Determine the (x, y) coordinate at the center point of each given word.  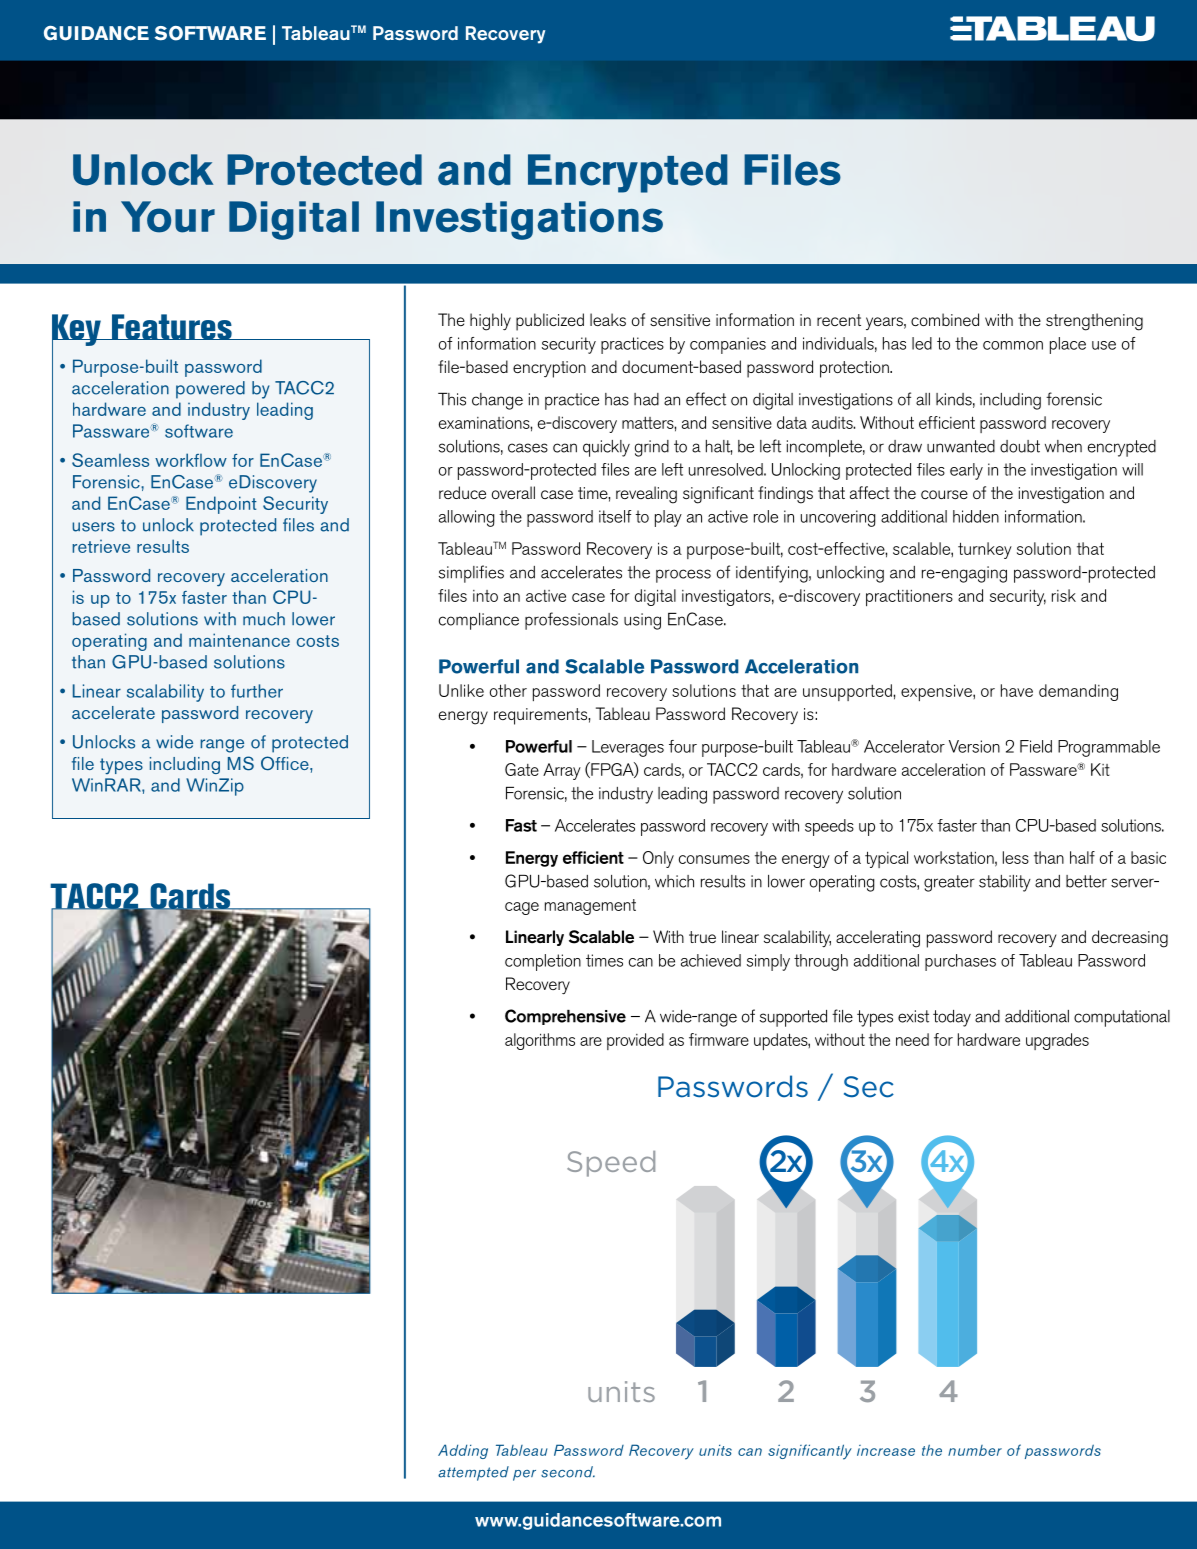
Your (168, 217)
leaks (608, 319)
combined (945, 319)
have (1017, 690)
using (642, 621)
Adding (463, 1451)
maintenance (239, 640)
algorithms (540, 1041)
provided (635, 1041)
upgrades (1057, 1041)
